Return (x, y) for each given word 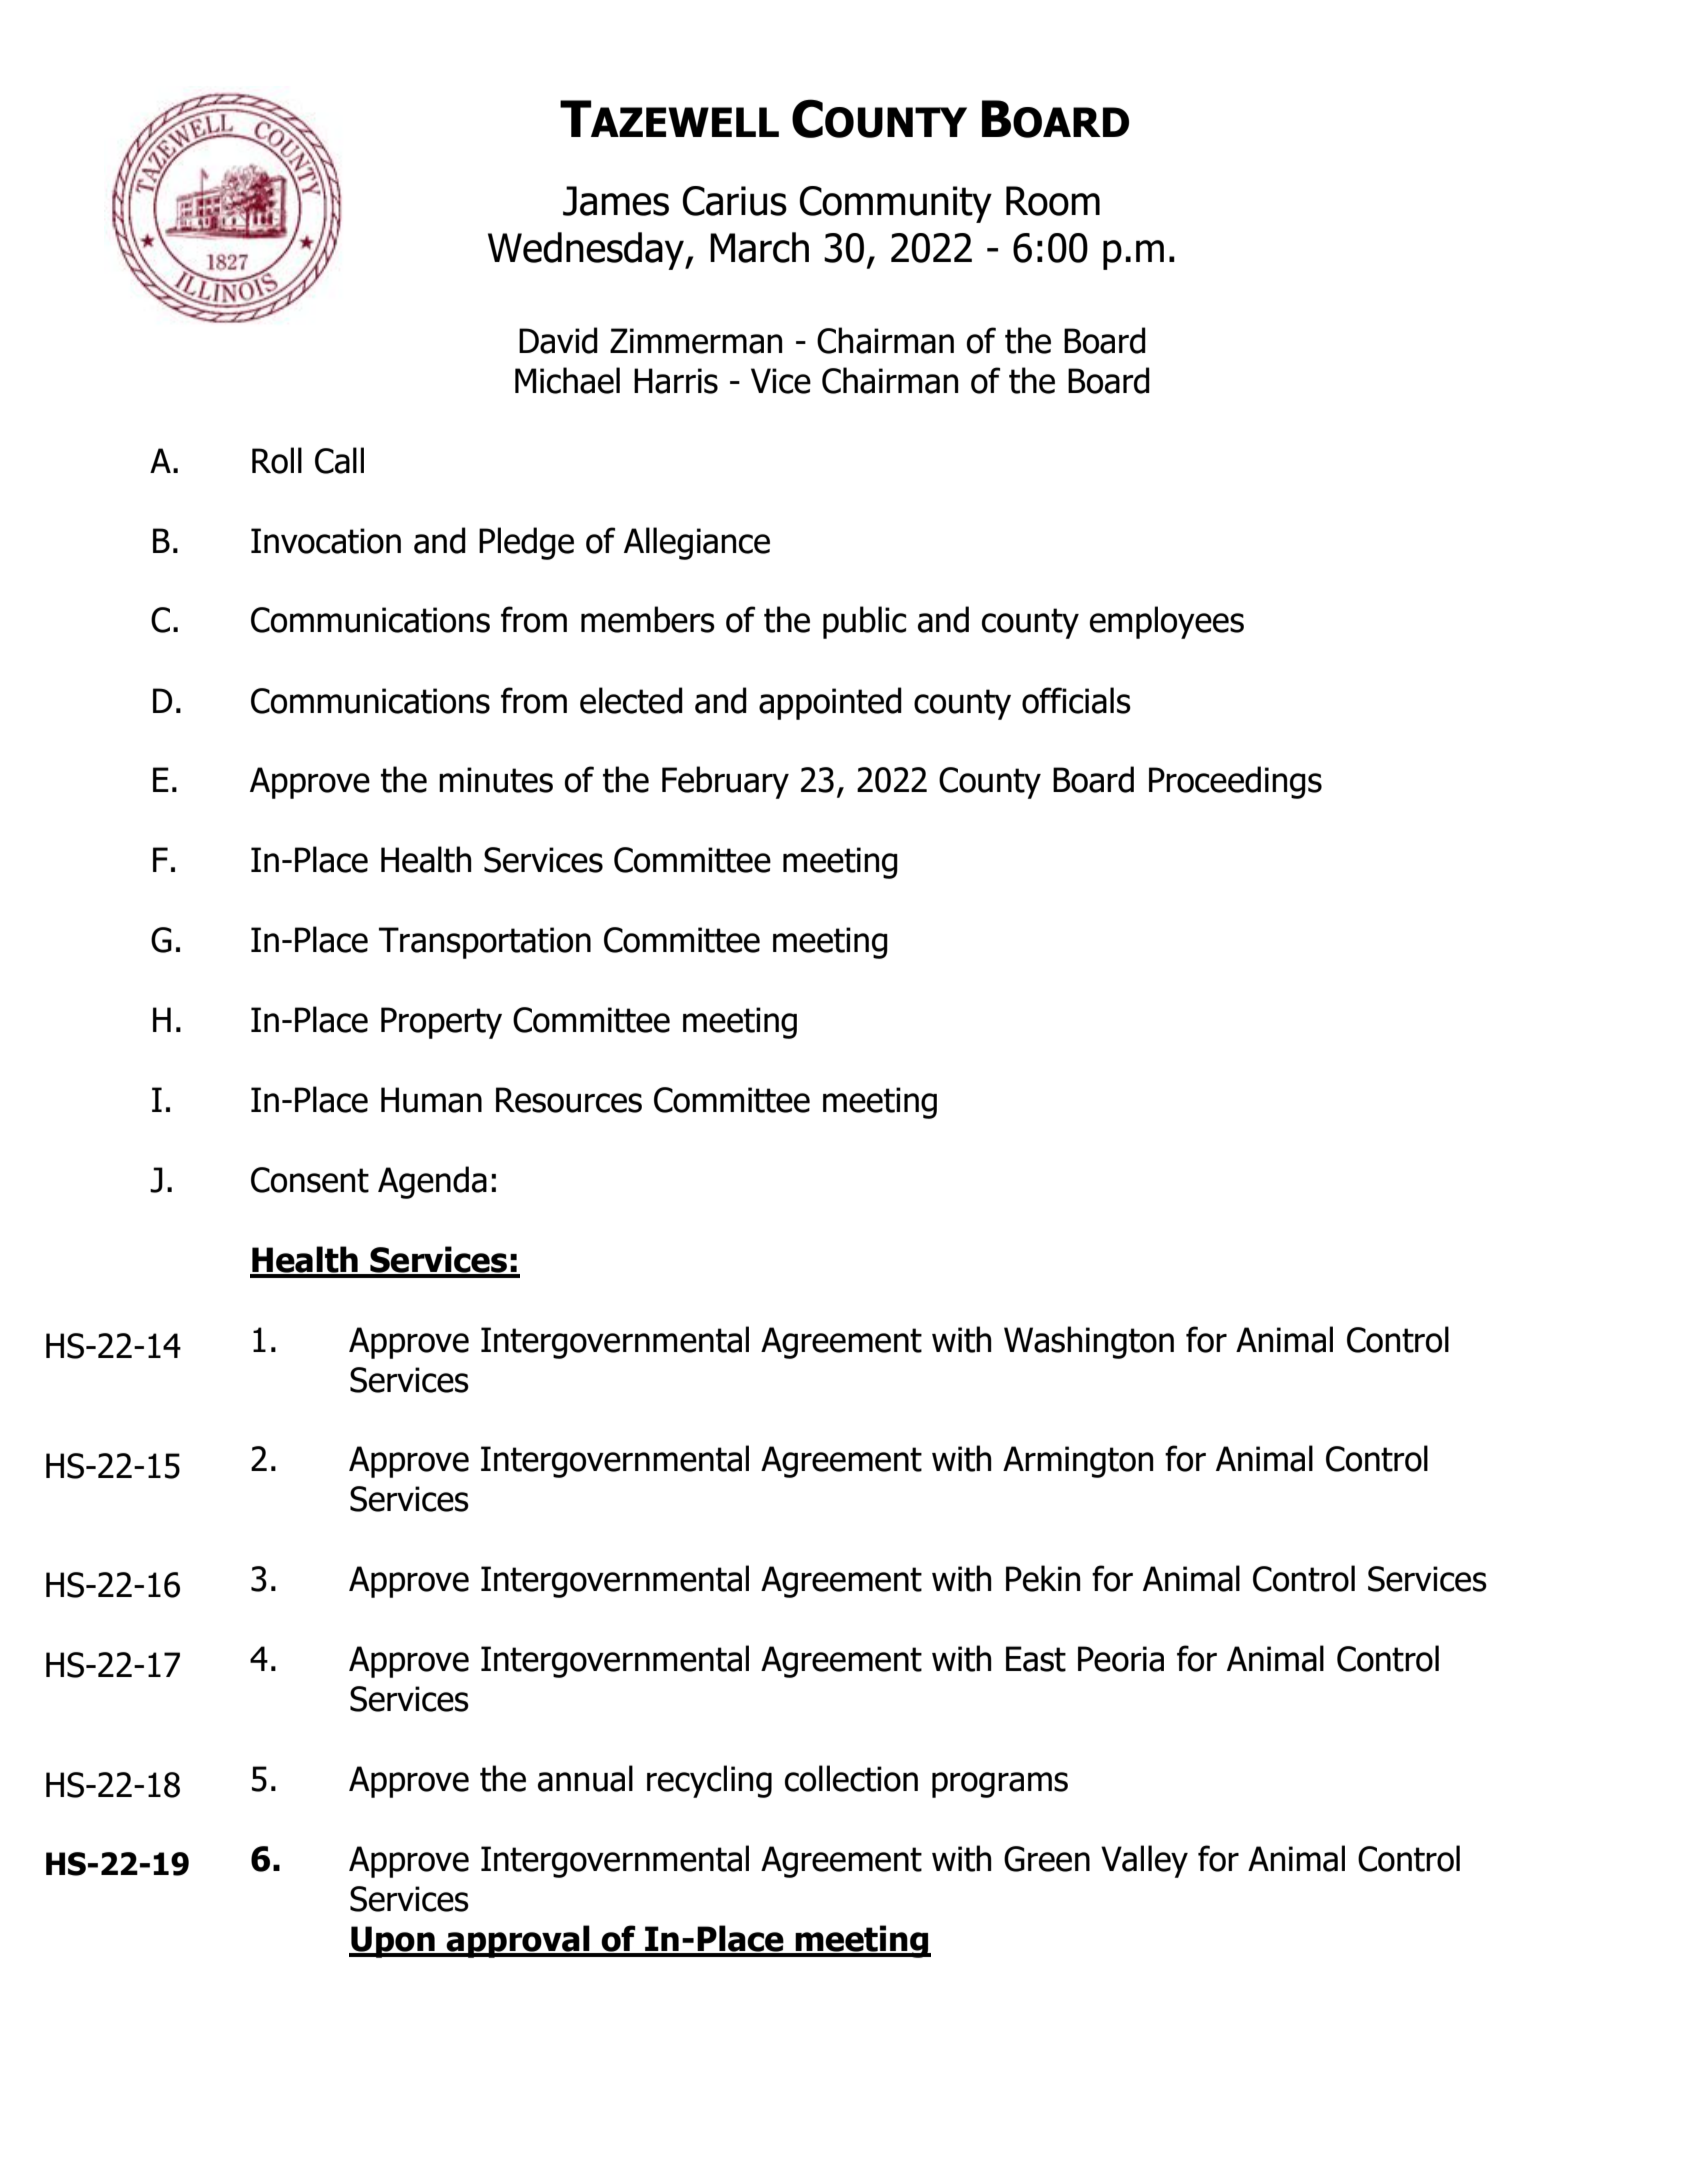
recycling (709, 1781)
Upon (393, 1942)
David (558, 340)
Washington (1089, 1342)
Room (1053, 201)
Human (431, 1100)
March (759, 247)
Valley (1144, 1861)
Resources (569, 1100)
